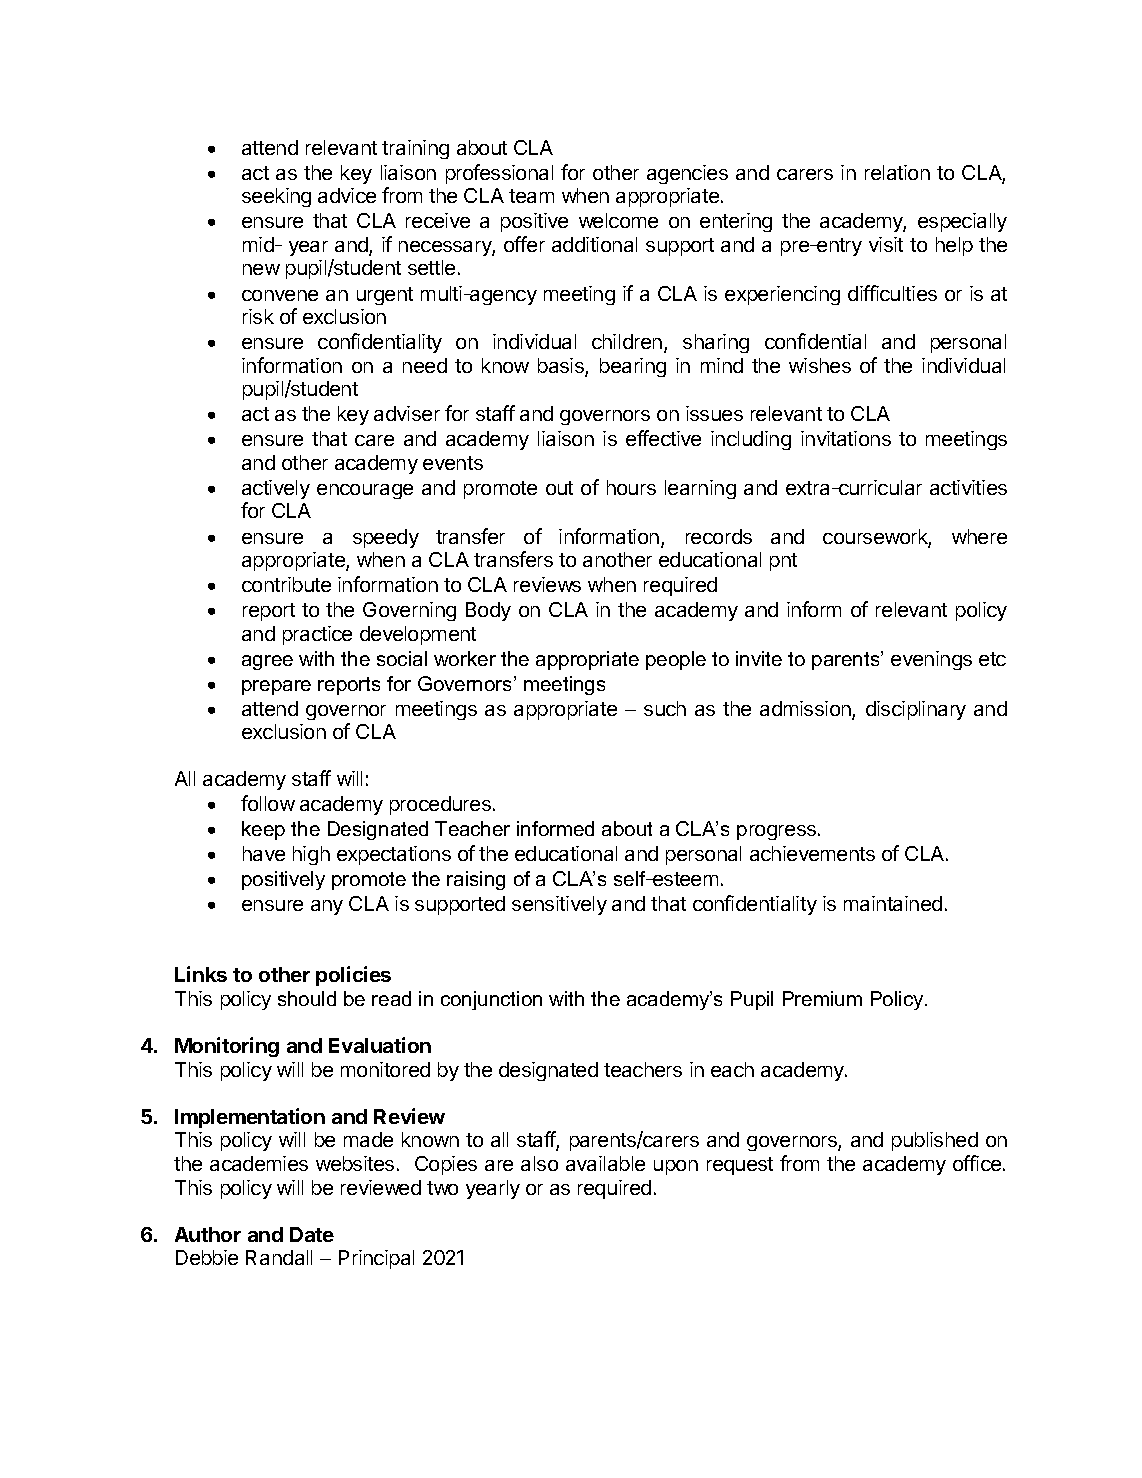 The height and width of the screenshot is (1478, 1142). I want to click on Date, so click(312, 1234).
